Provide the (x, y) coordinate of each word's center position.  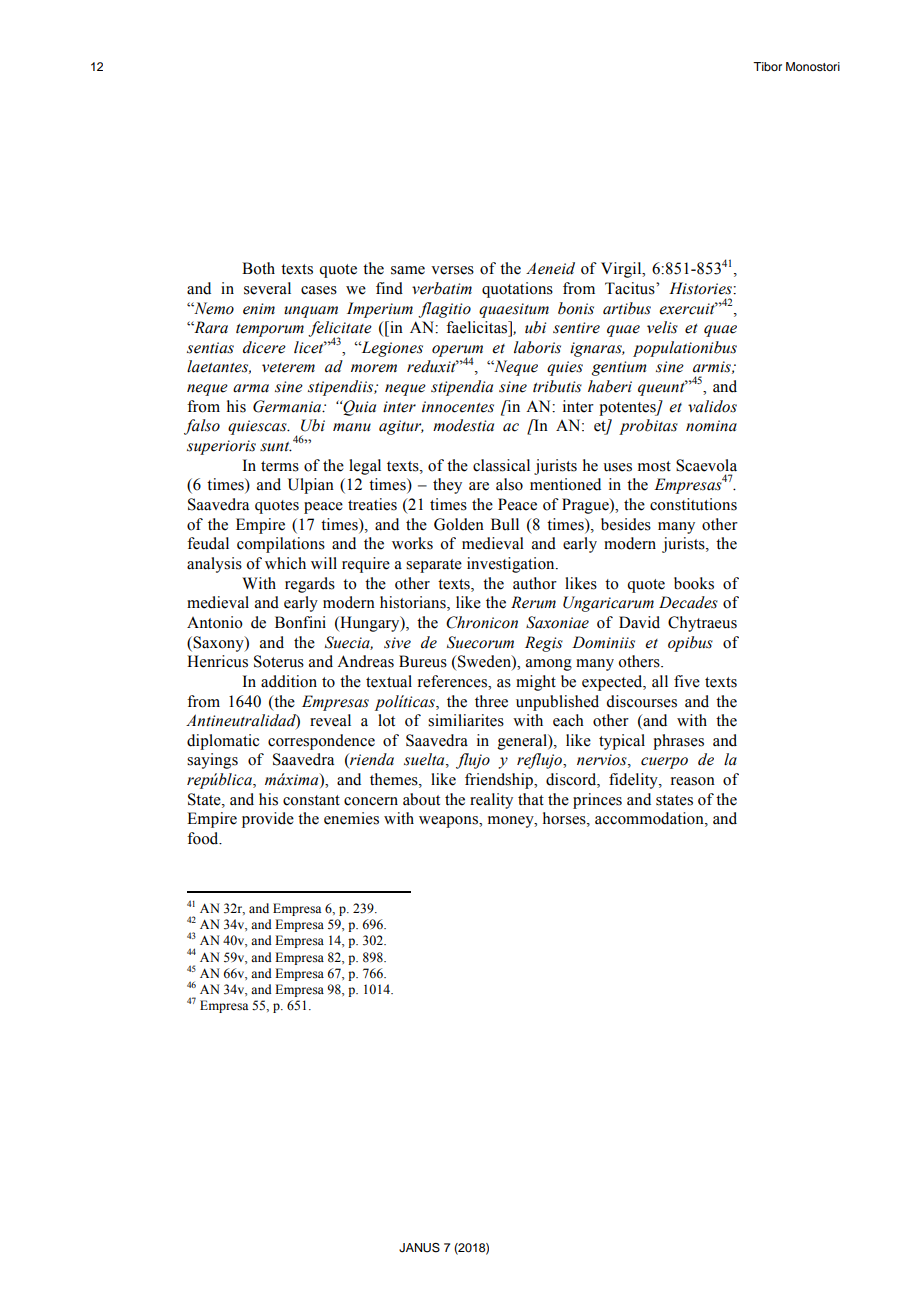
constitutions (693, 504)
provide (268, 820)
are (479, 486)
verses (452, 270)
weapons (449, 822)
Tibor (767, 66)
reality (491, 801)
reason (693, 781)
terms (280, 466)
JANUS (419, 1248)
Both (258, 268)
